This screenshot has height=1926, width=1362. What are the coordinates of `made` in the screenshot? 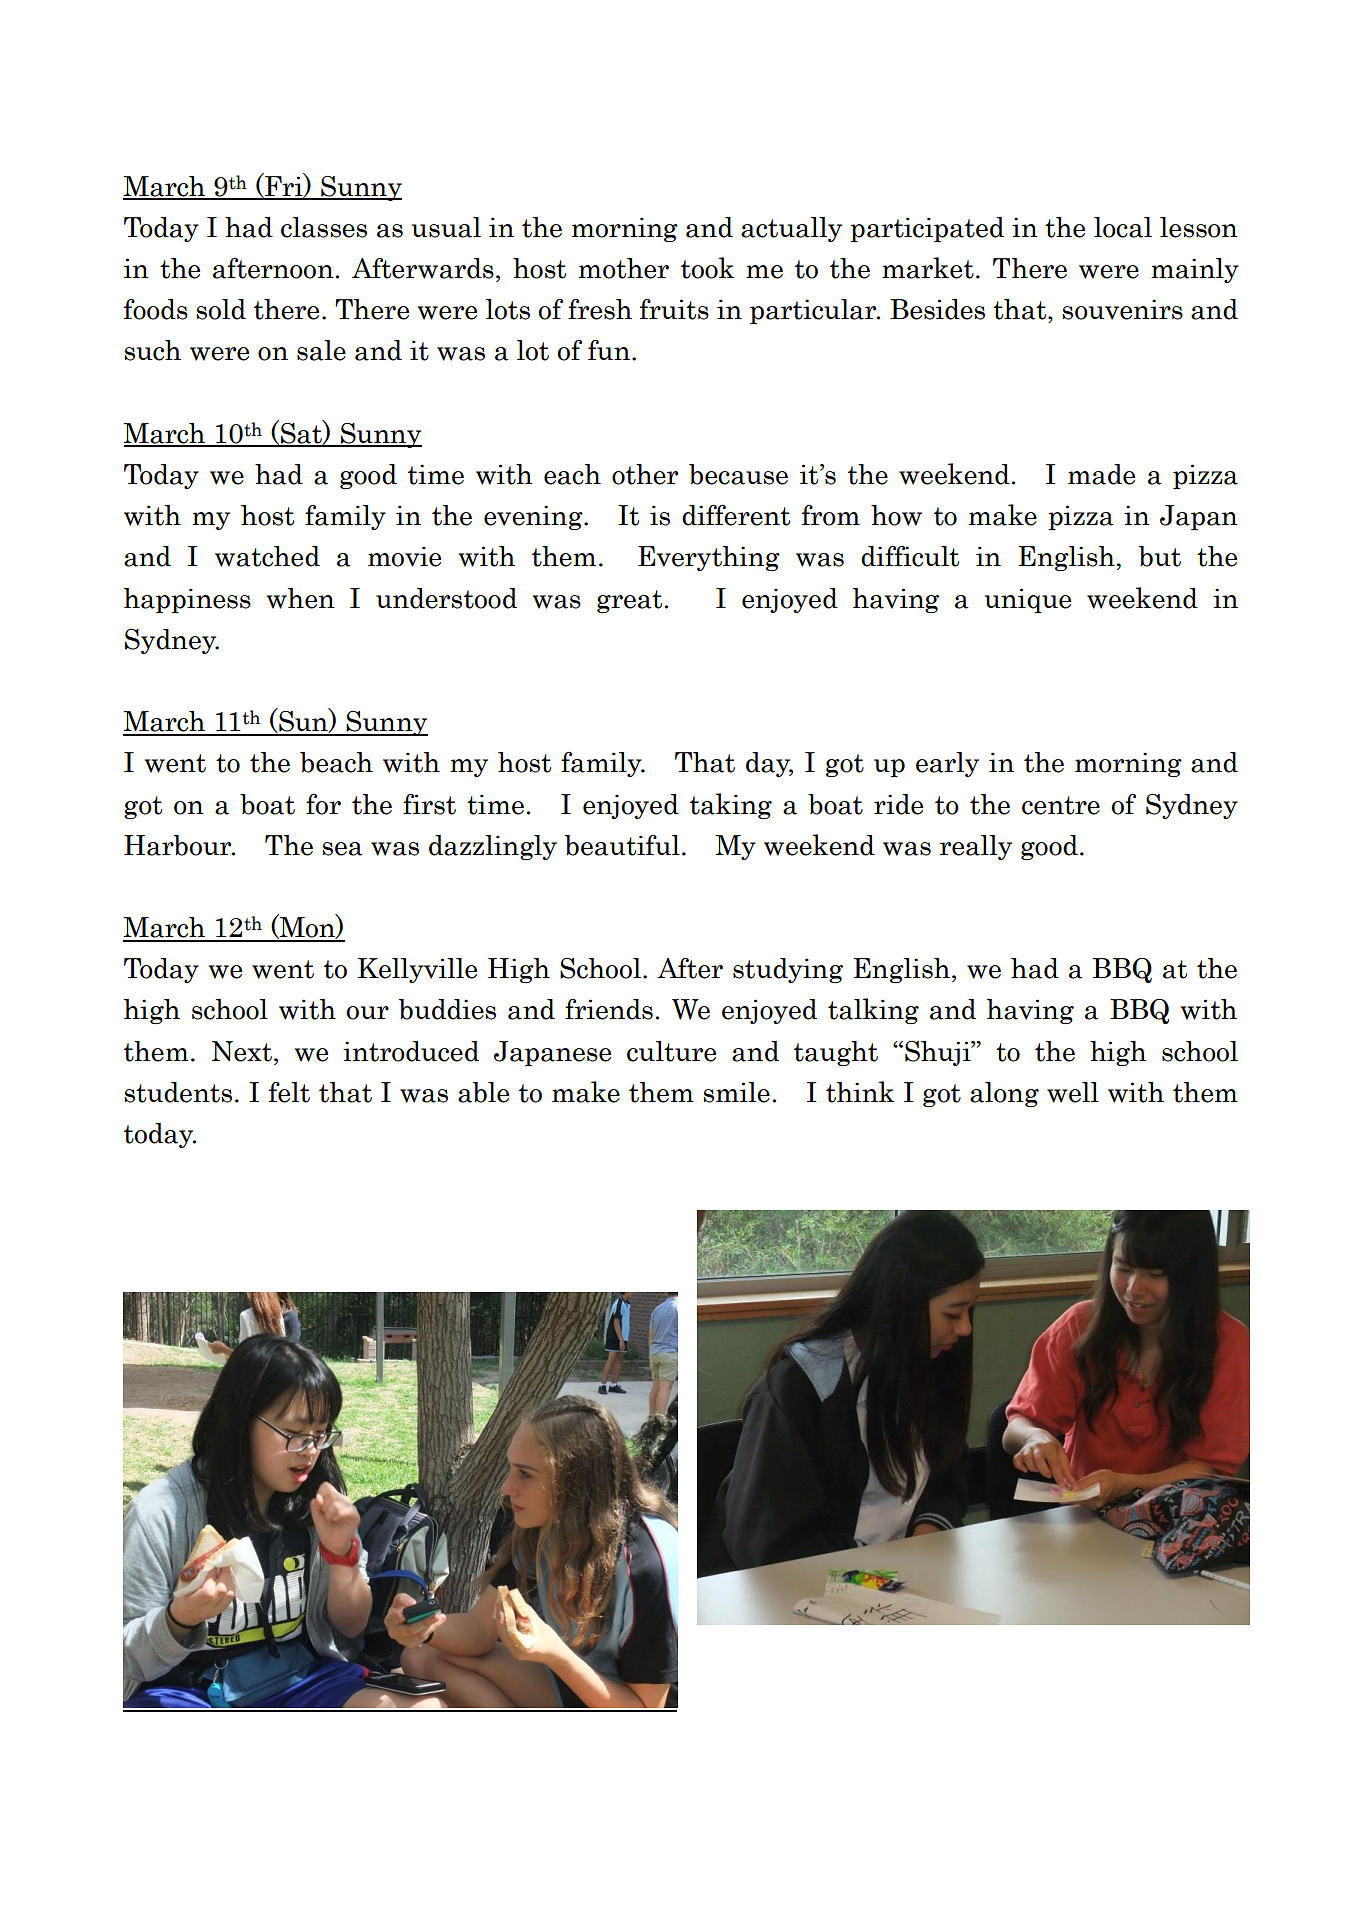 It's located at (1101, 474).
